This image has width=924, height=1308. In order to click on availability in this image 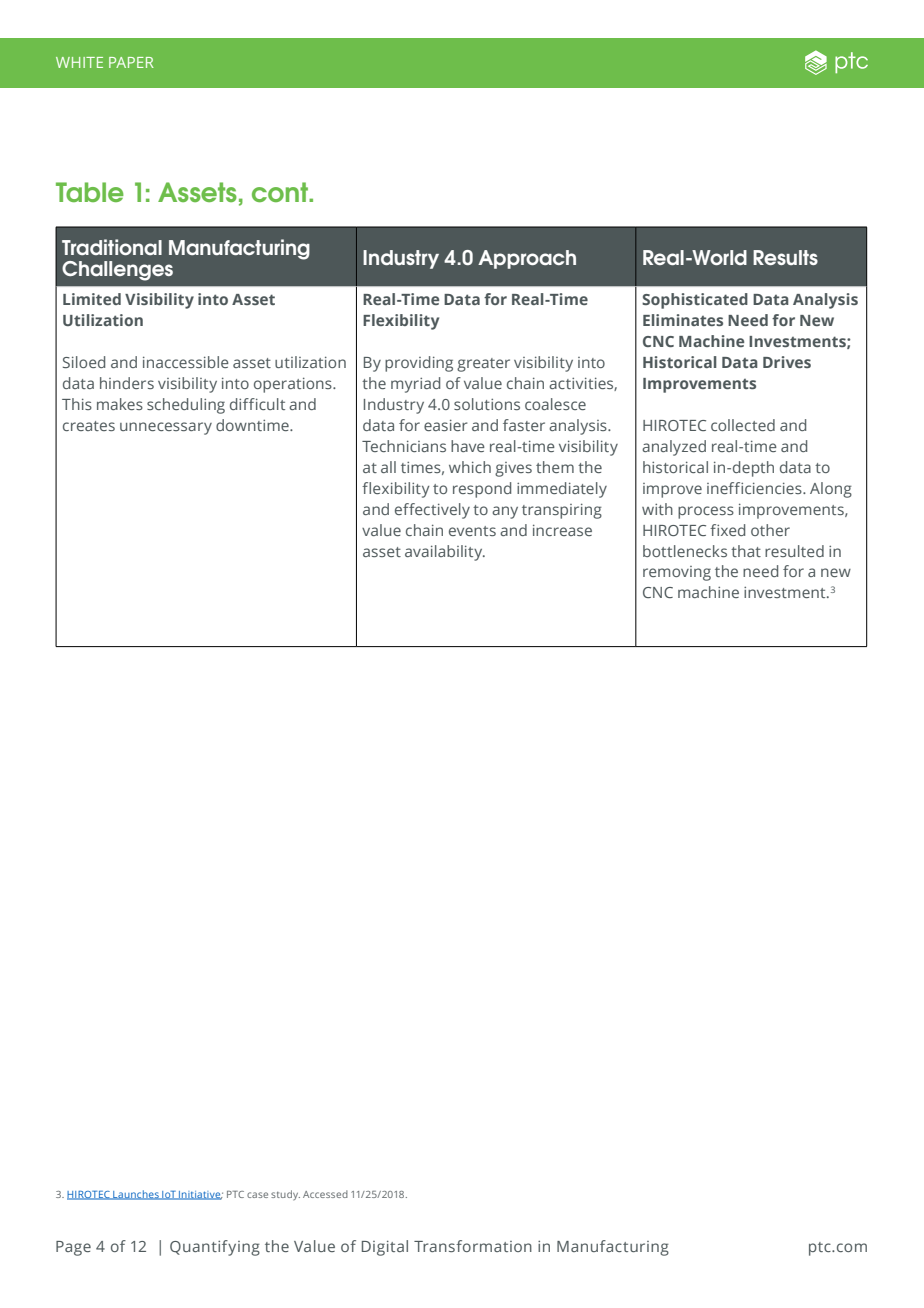, I will do `click(445, 553)`.
